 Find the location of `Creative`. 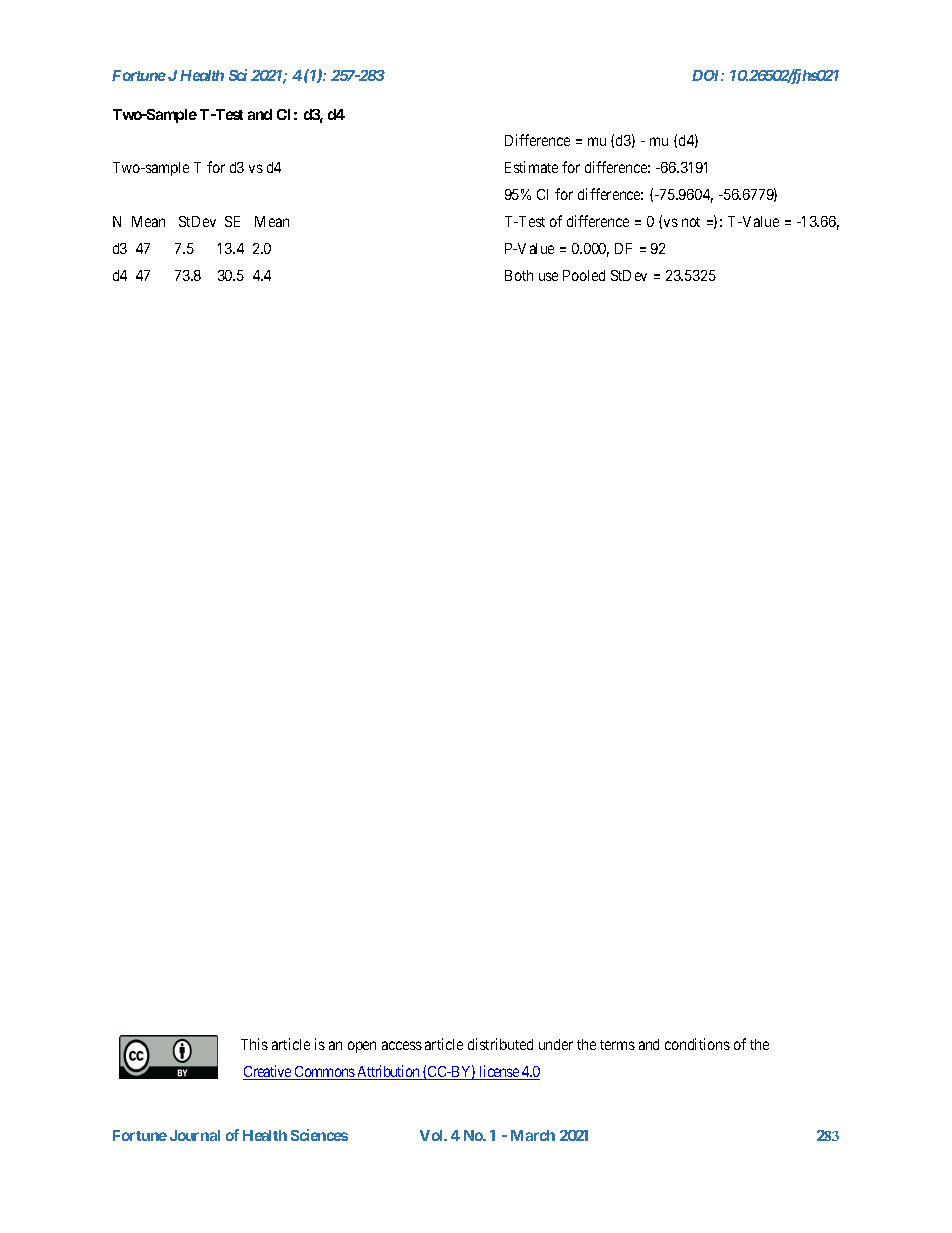

Creative is located at coordinates (268, 1072).
